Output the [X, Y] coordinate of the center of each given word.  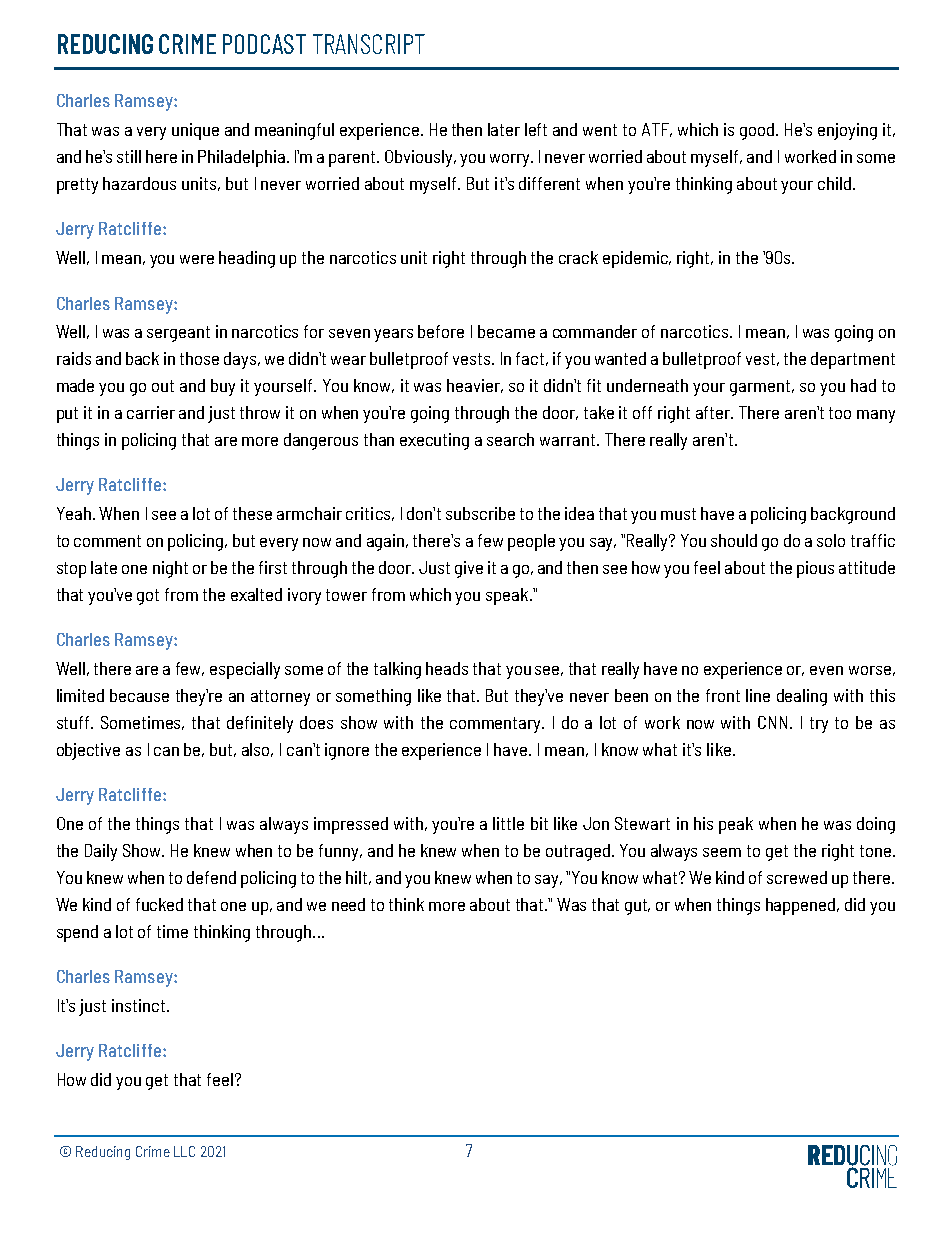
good [758, 131]
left [536, 129]
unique [195, 131]
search [510, 439]
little [508, 823]
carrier [151, 412]
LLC [184, 1151]
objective [88, 751]
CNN [774, 722]
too [840, 413]
